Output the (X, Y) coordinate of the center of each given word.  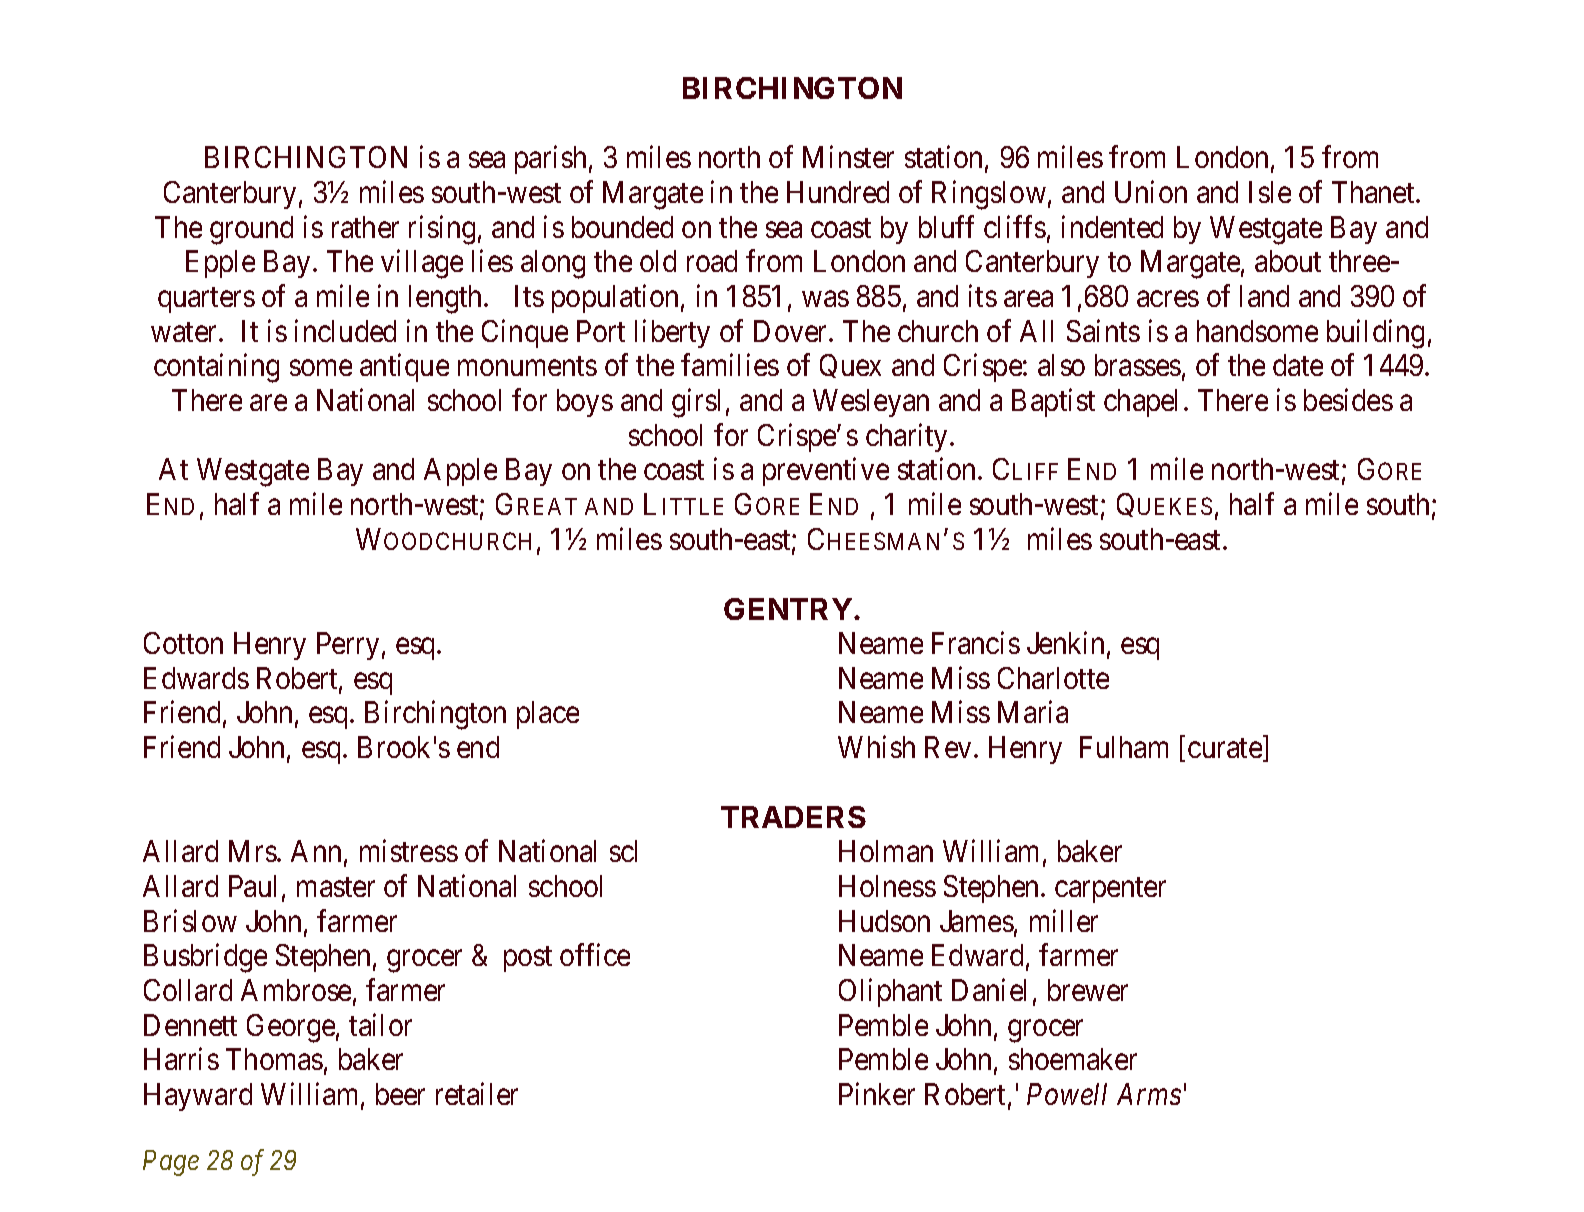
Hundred (838, 192)
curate (1226, 750)
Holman (886, 851)
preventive (826, 472)
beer (400, 1094)
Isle (1270, 192)
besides (1348, 399)
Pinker (877, 1093)
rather (365, 227)
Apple (460, 472)
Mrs (253, 851)
